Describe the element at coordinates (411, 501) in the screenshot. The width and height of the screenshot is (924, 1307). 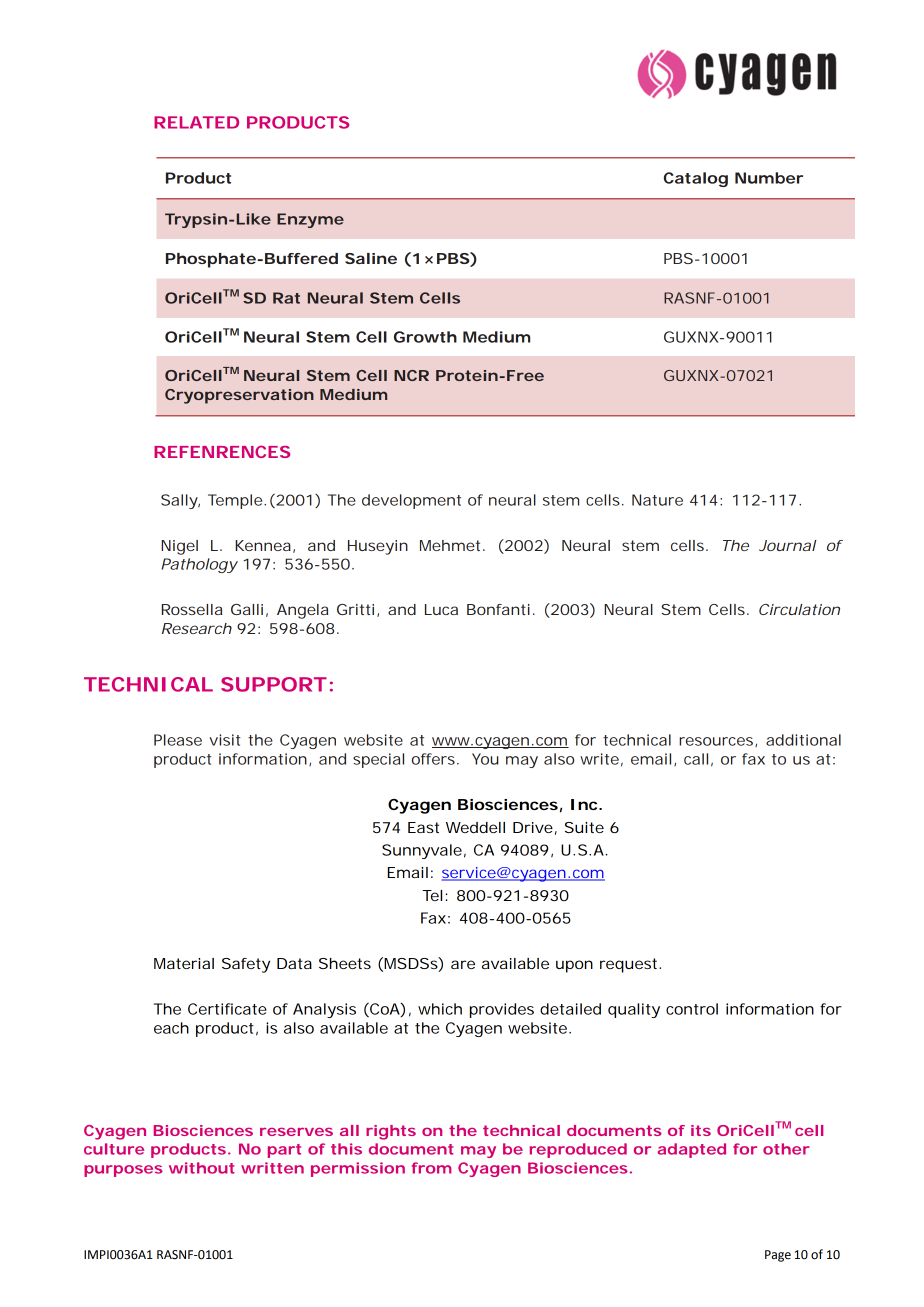
I see `development` at that location.
